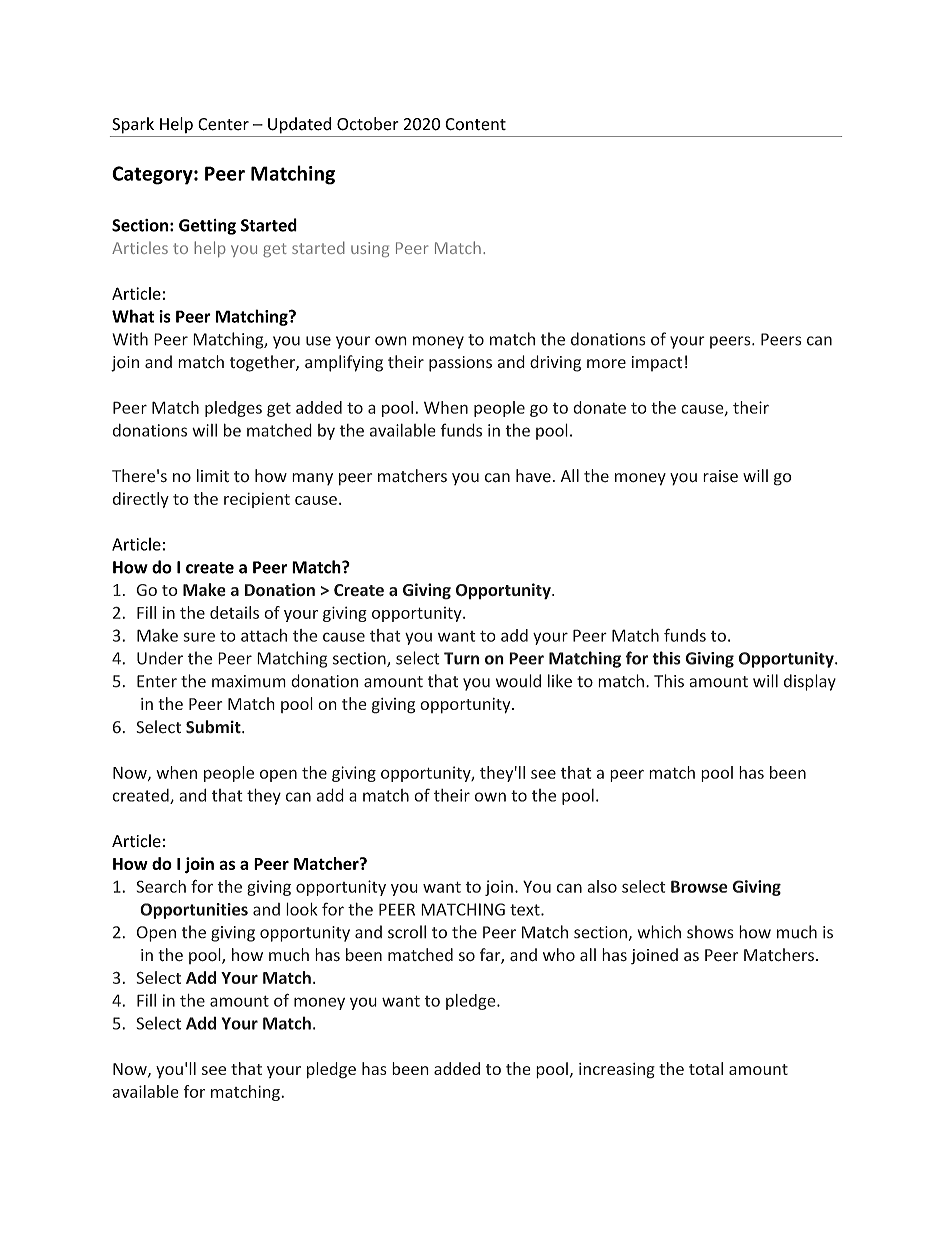 The height and width of the page is (1233, 952). What do you see at coordinates (526, 910) in the page?
I see `text` at bounding box center [526, 910].
